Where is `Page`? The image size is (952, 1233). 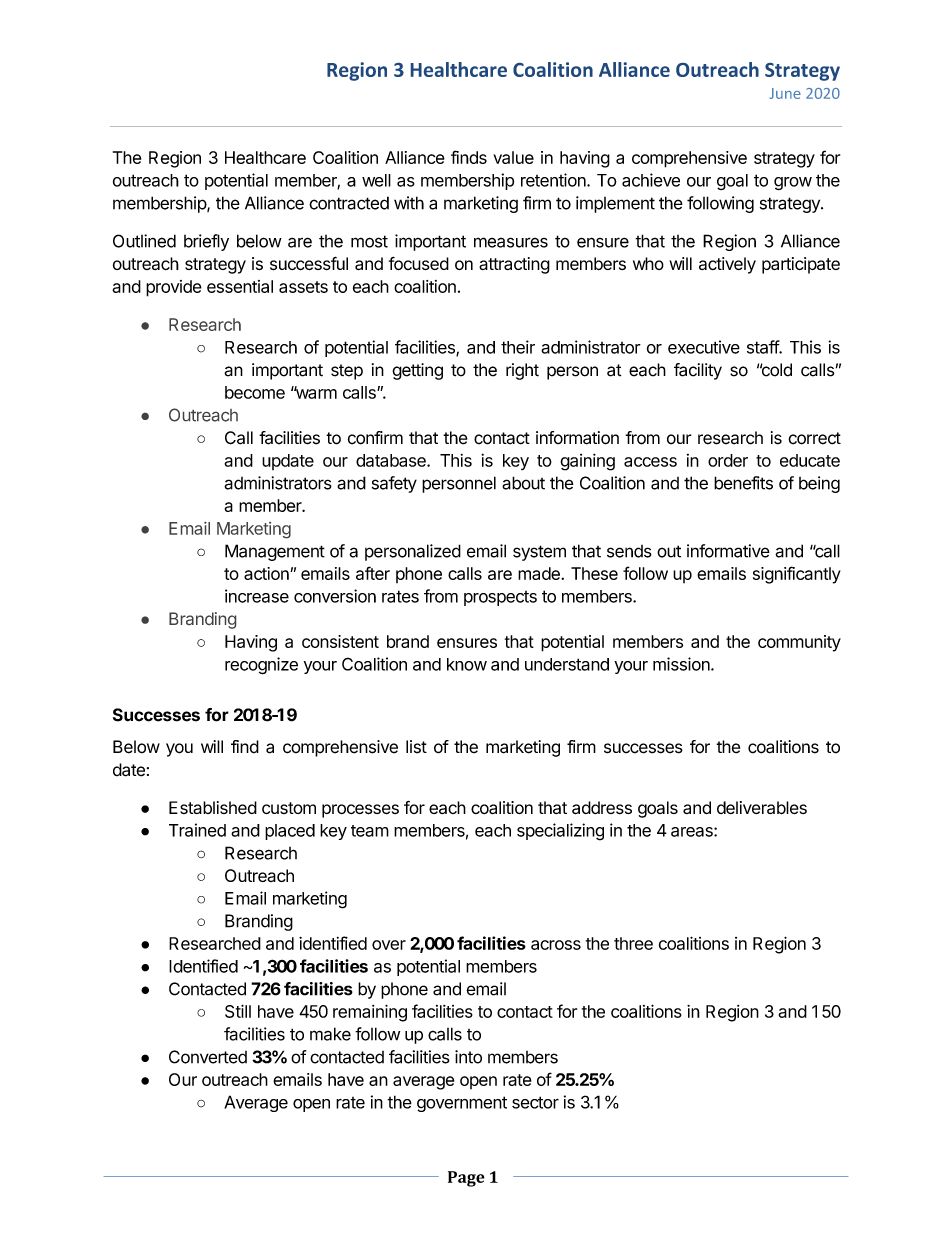
Page is located at coordinates (466, 1179).
